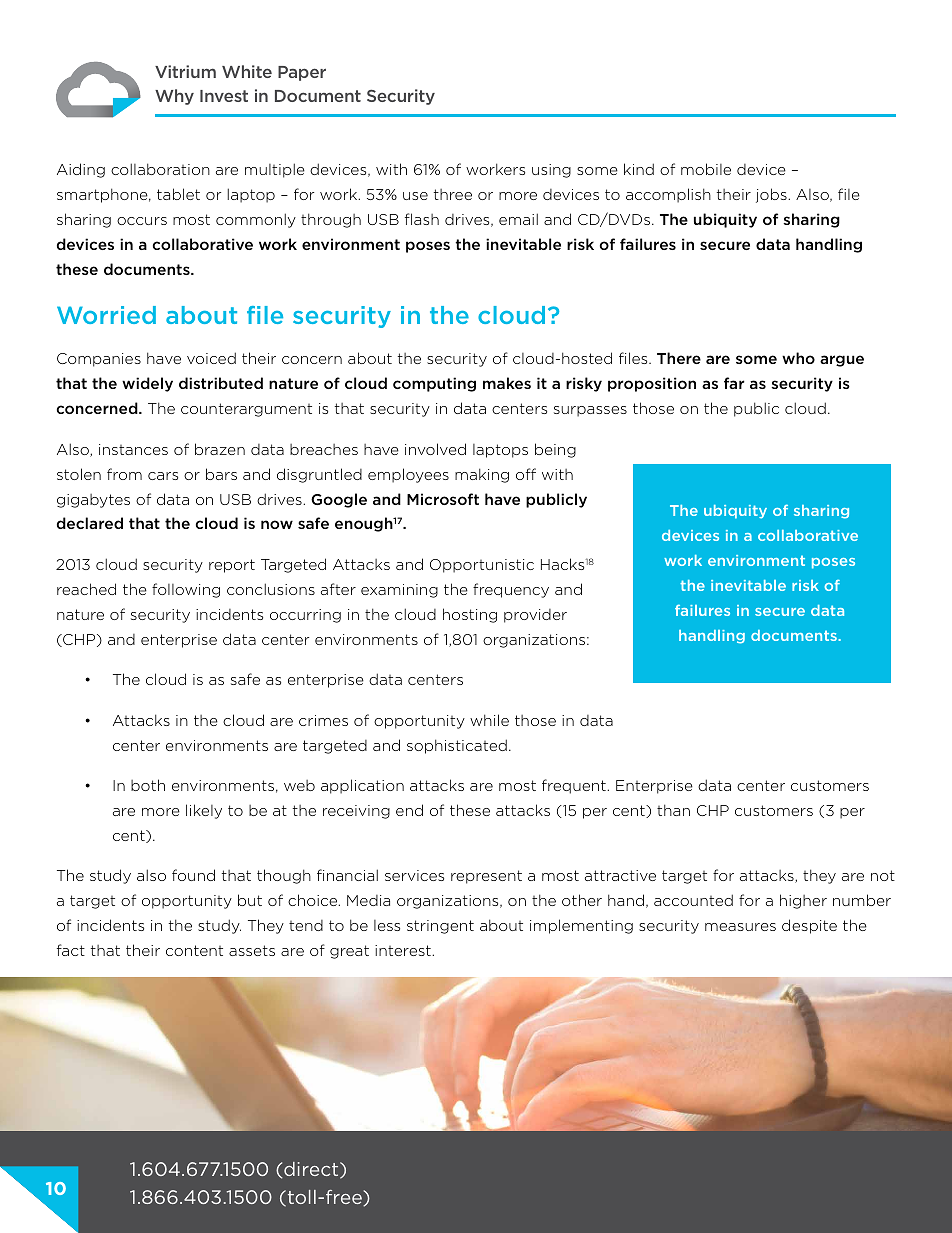 The height and width of the screenshot is (1233, 952). What do you see at coordinates (194, 950) in the screenshot?
I see `content` at bounding box center [194, 950].
